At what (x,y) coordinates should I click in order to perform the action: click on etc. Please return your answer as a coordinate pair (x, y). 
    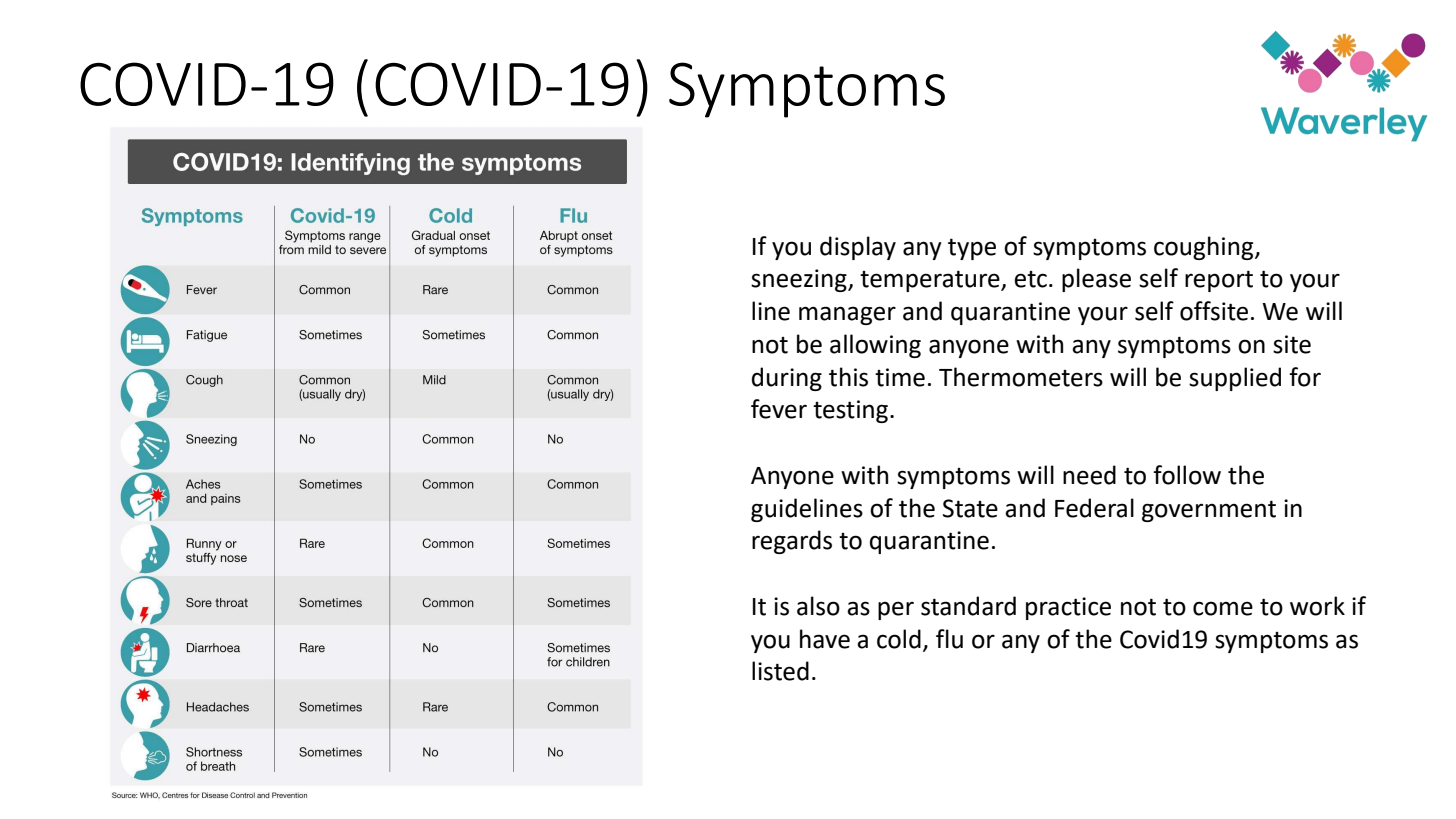
    Looking at the image, I should click on (1030, 279).
